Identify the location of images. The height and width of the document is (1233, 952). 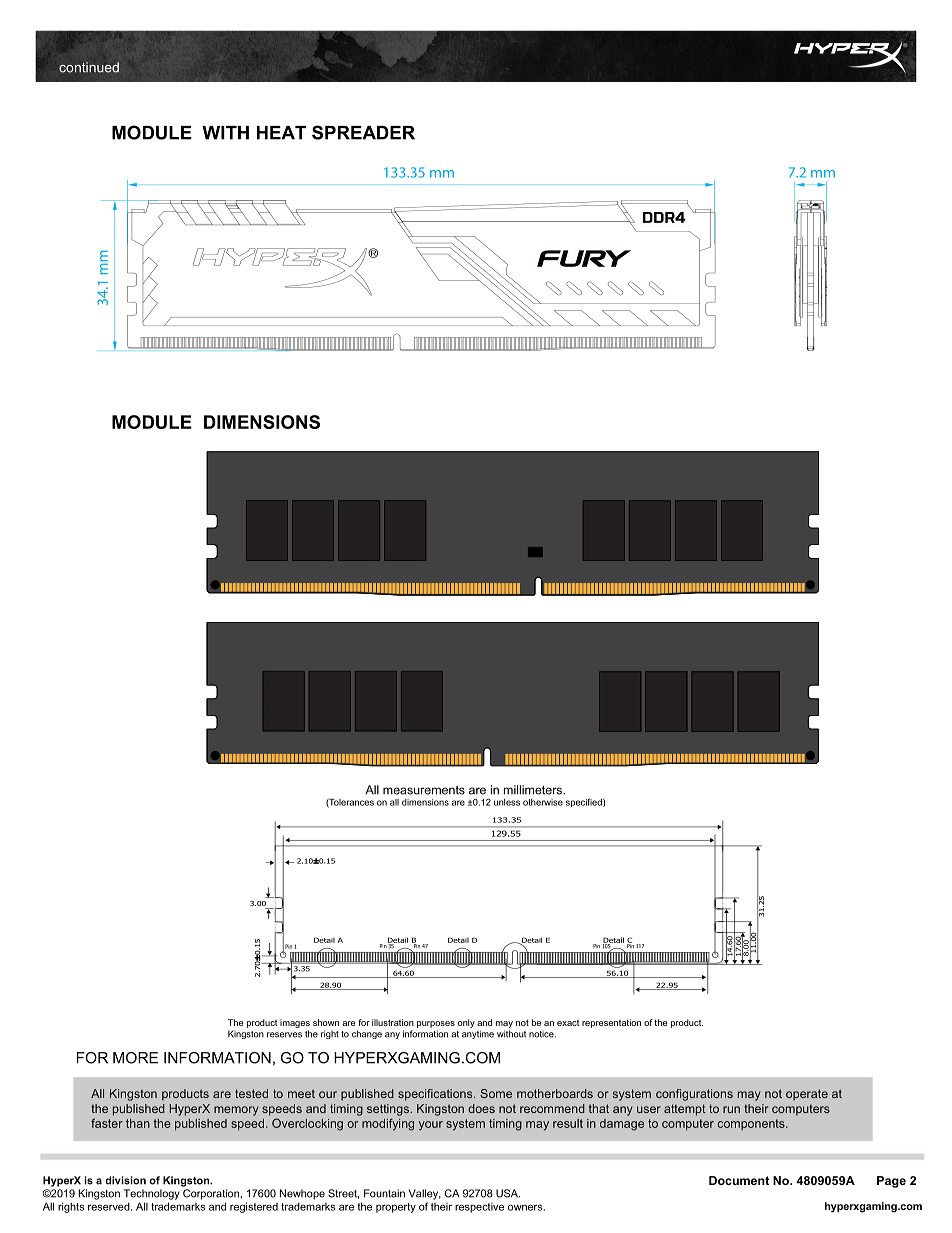
(295, 1023).
